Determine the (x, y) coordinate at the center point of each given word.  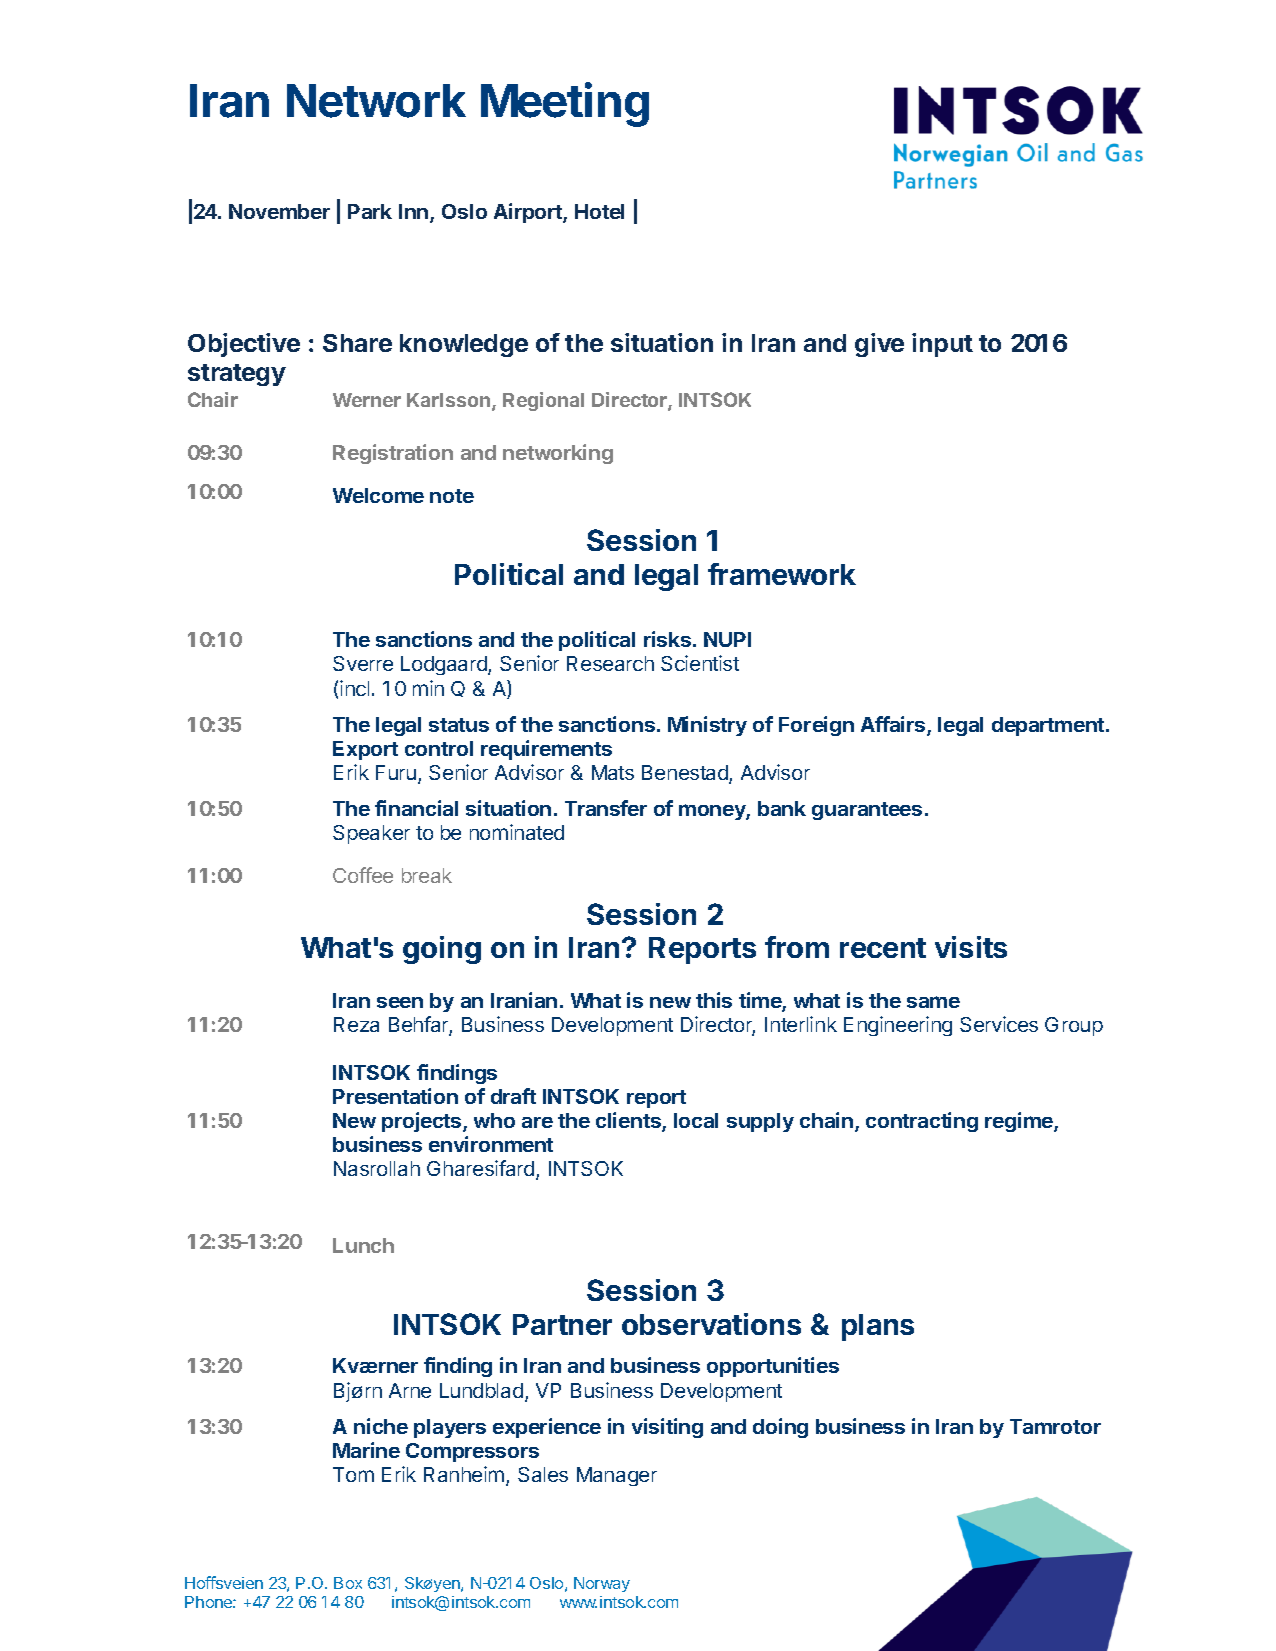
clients (629, 1121)
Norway (602, 1584)
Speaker (371, 834)
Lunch (363, 1245)
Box (348, 1583)
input (942, 345)
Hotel (599, 211)
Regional (543, 401)
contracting (922, 1122)
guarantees (867, 811)
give (879, 345)
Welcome (378, 495)
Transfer (606, 808)
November (279, 211)
